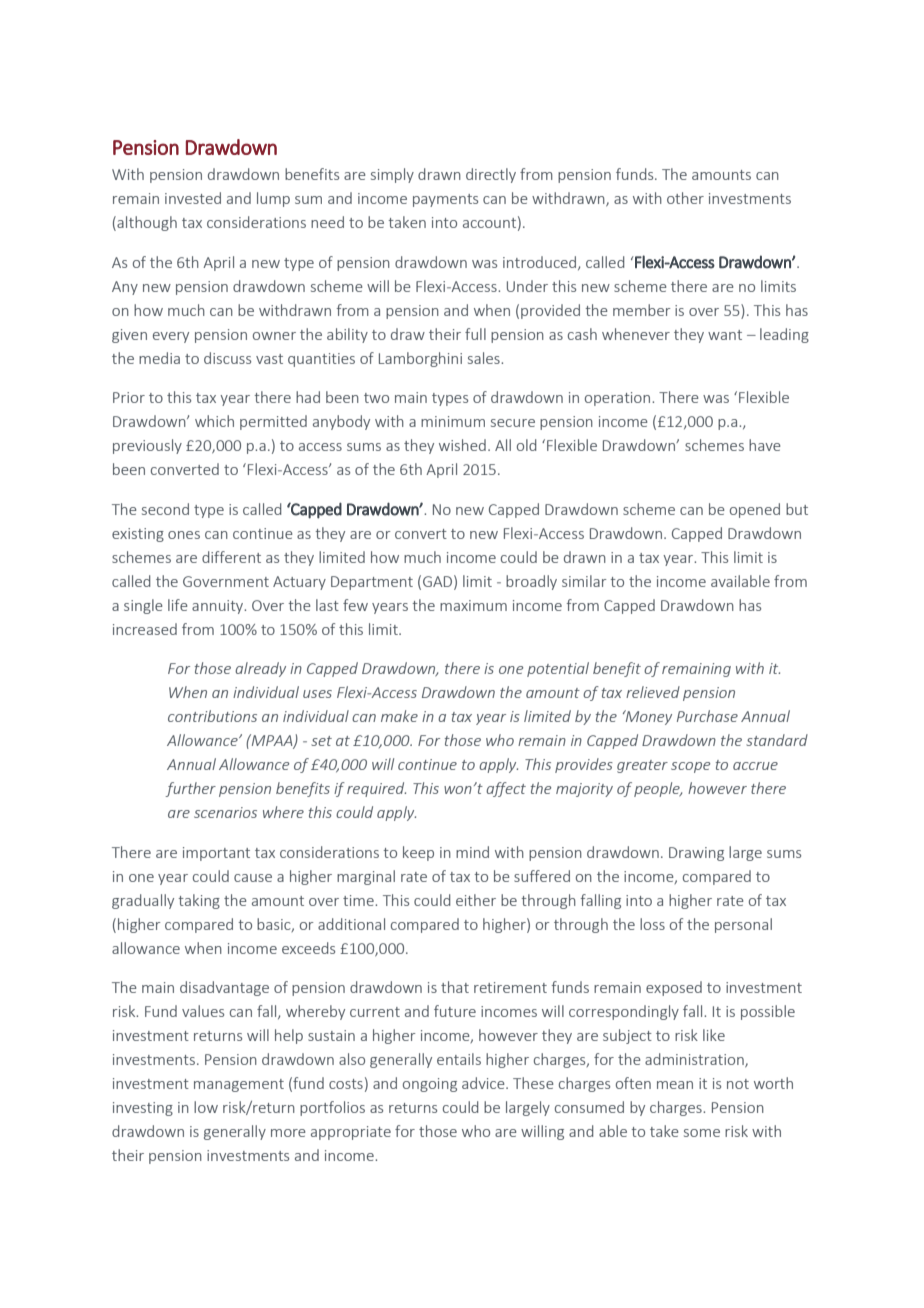 The height and width of the document is (1308, 924). I want to click on scenarios, so click(225, 812).
